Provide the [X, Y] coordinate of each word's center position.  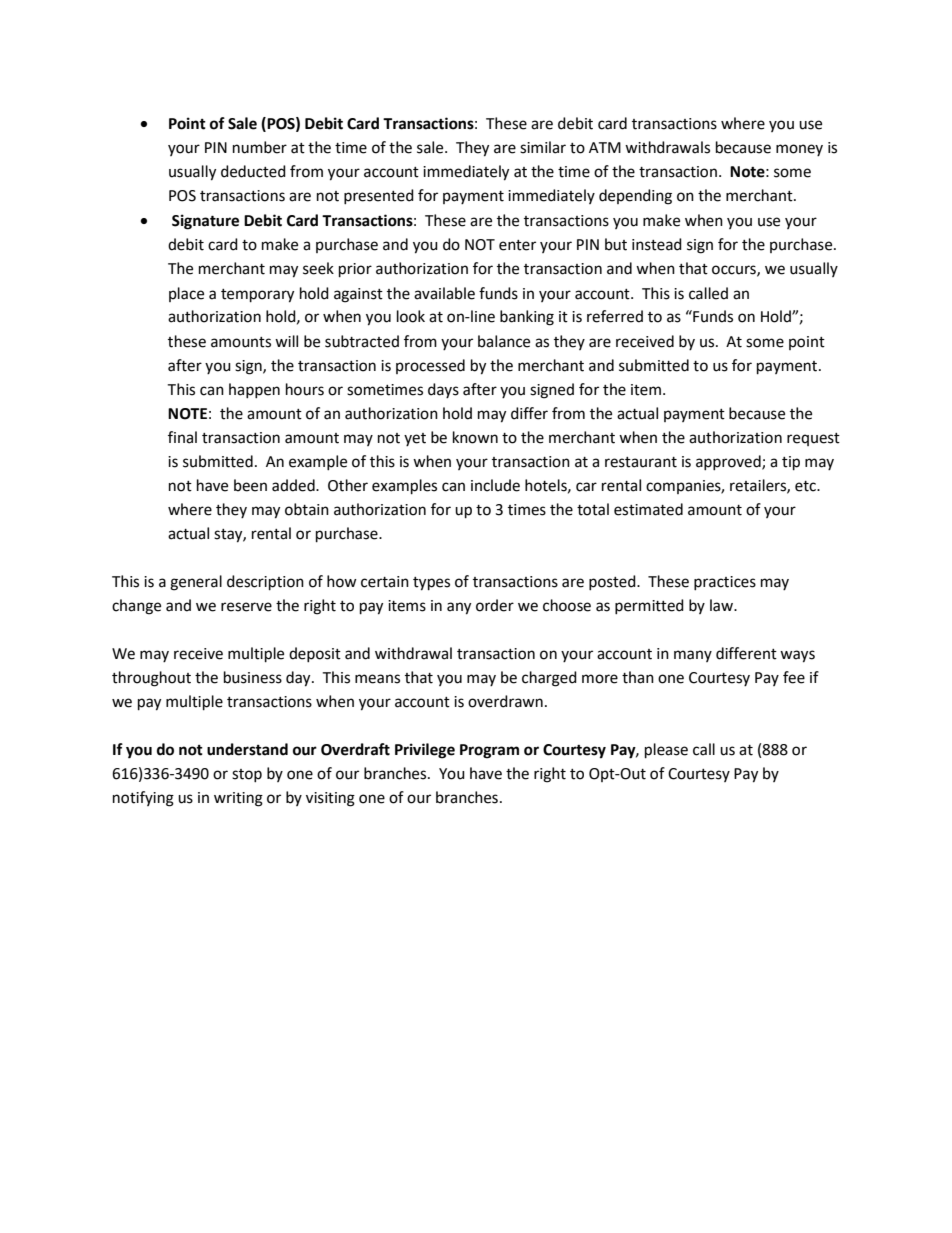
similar [543, 147]
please [666, 751]
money [799, 150]
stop [247, 775]
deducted [253, 171]
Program [489, 751]
